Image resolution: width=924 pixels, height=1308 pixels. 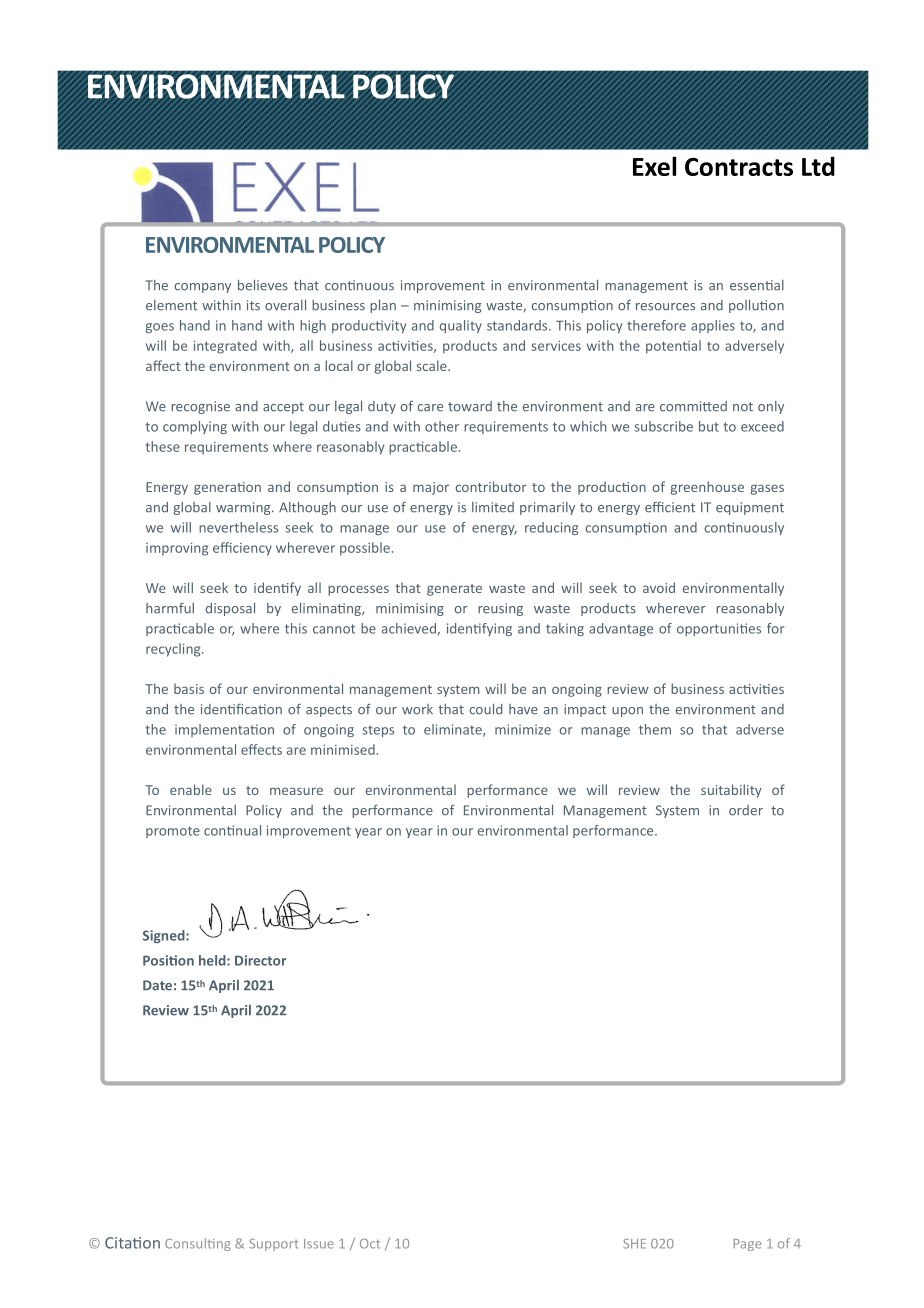 I want to click on basis, so click(x=189, y=688).
